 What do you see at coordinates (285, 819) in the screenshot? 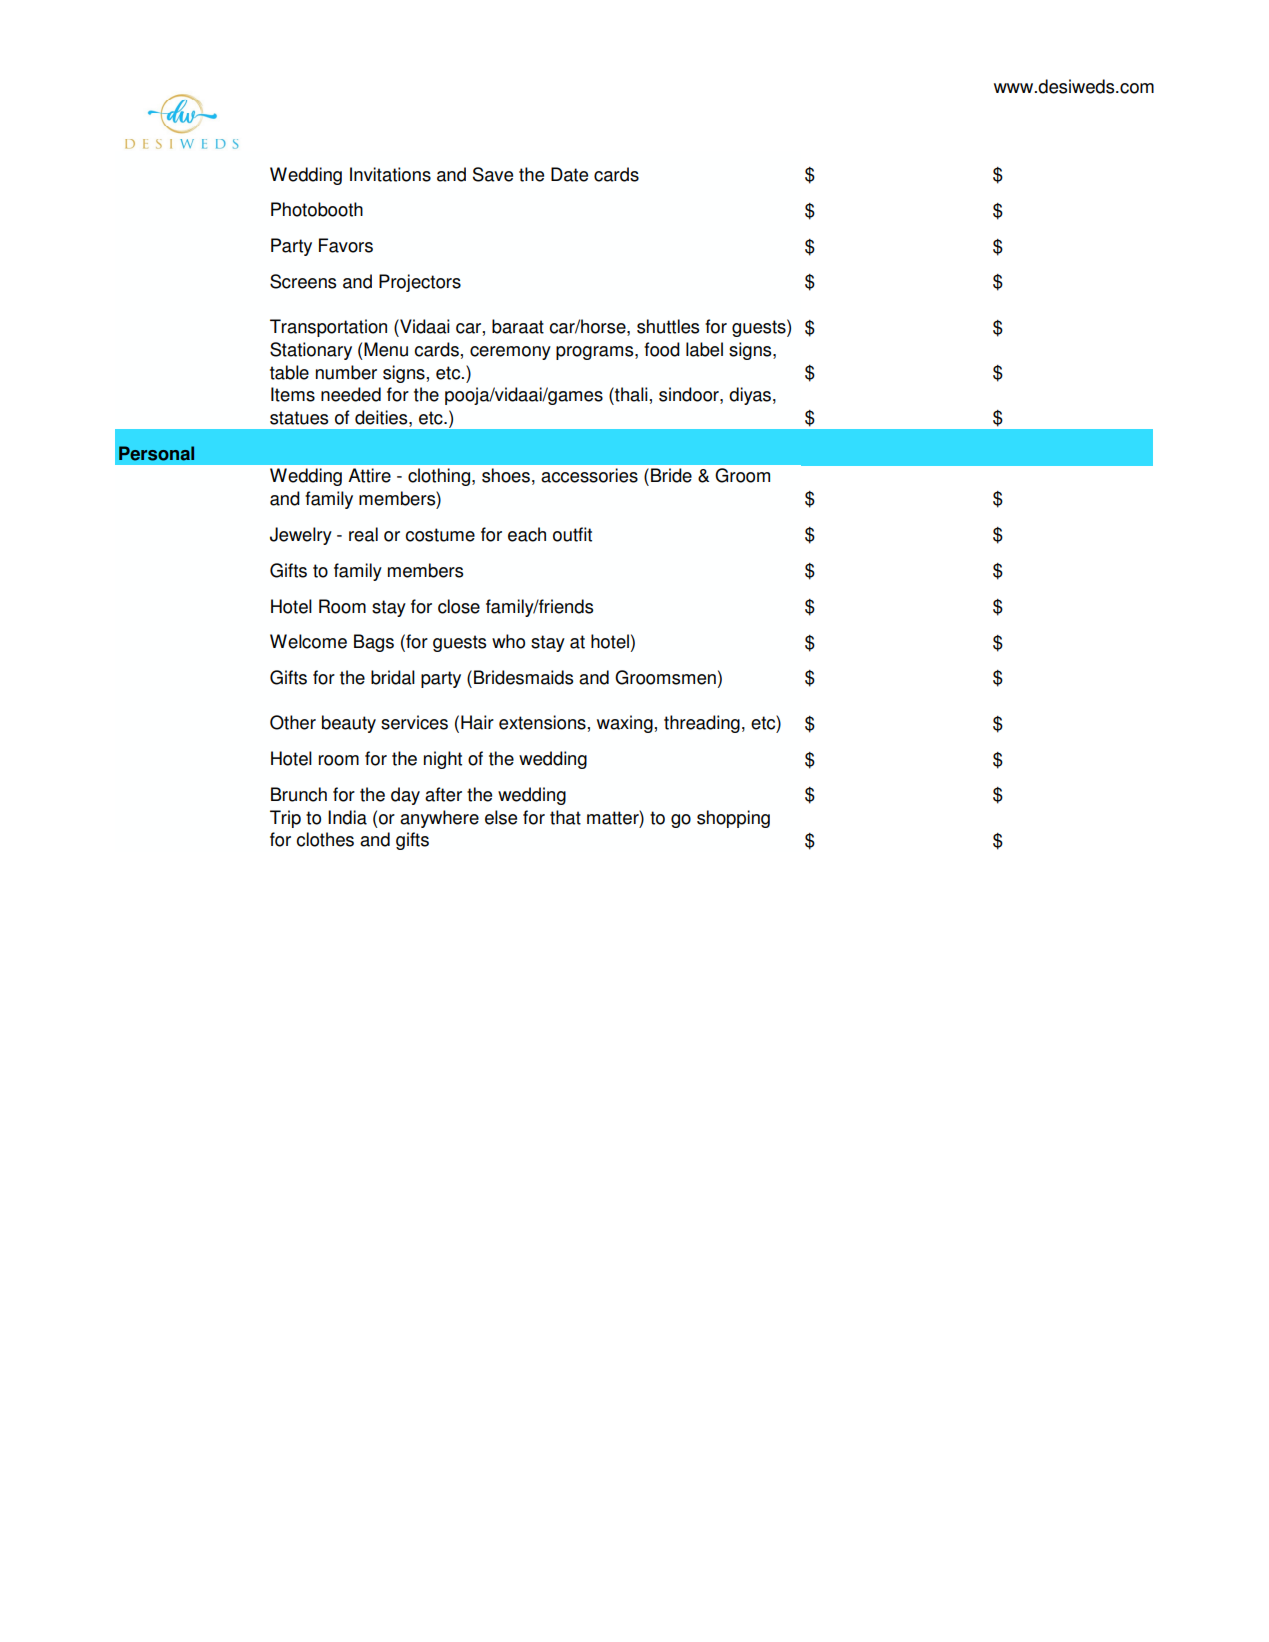
I see `Trip` at bounding box center [285, 819].
